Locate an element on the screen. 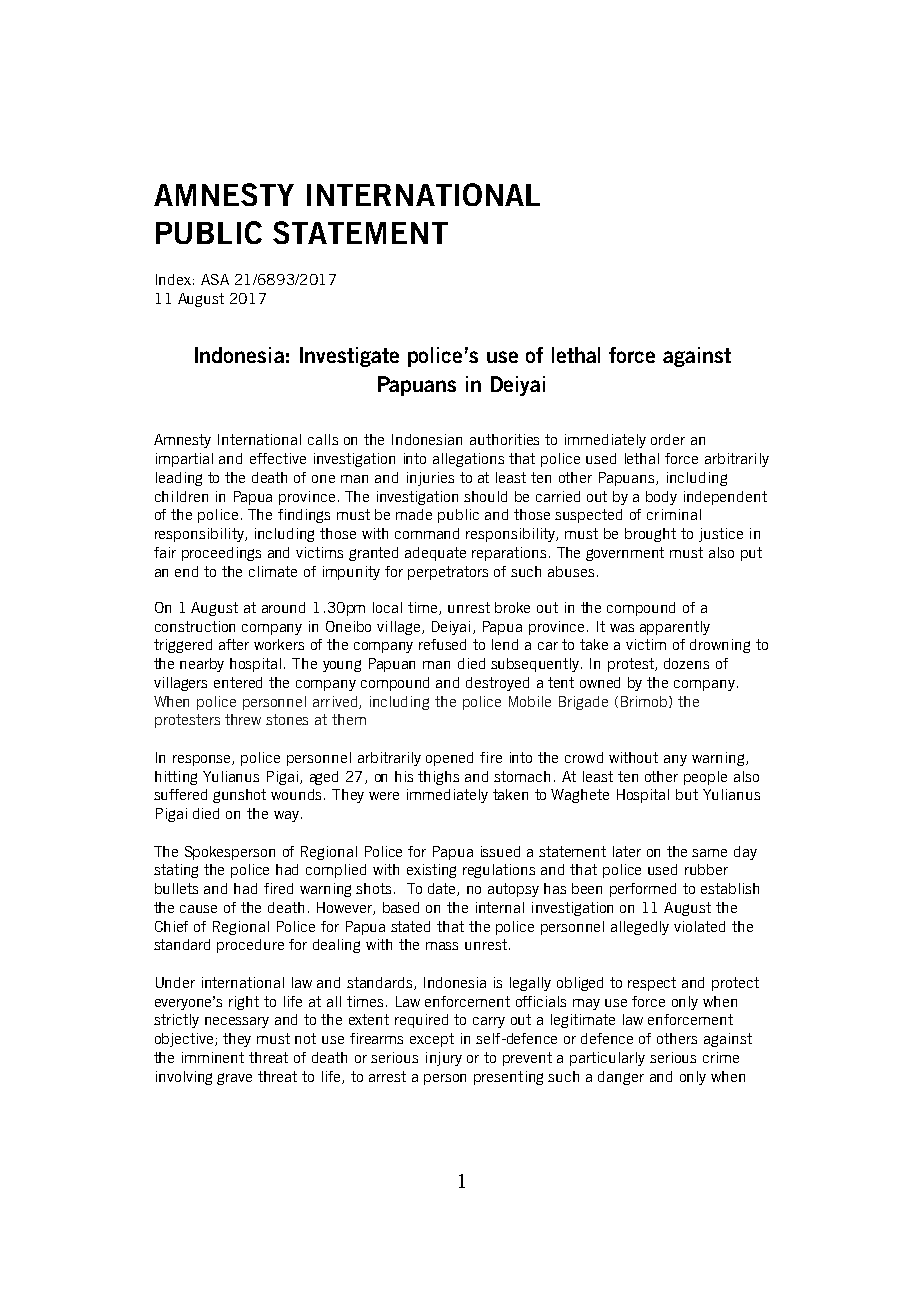 This screenshot has height=1308, width=924. dozens is located at coordinates (686, 663).
